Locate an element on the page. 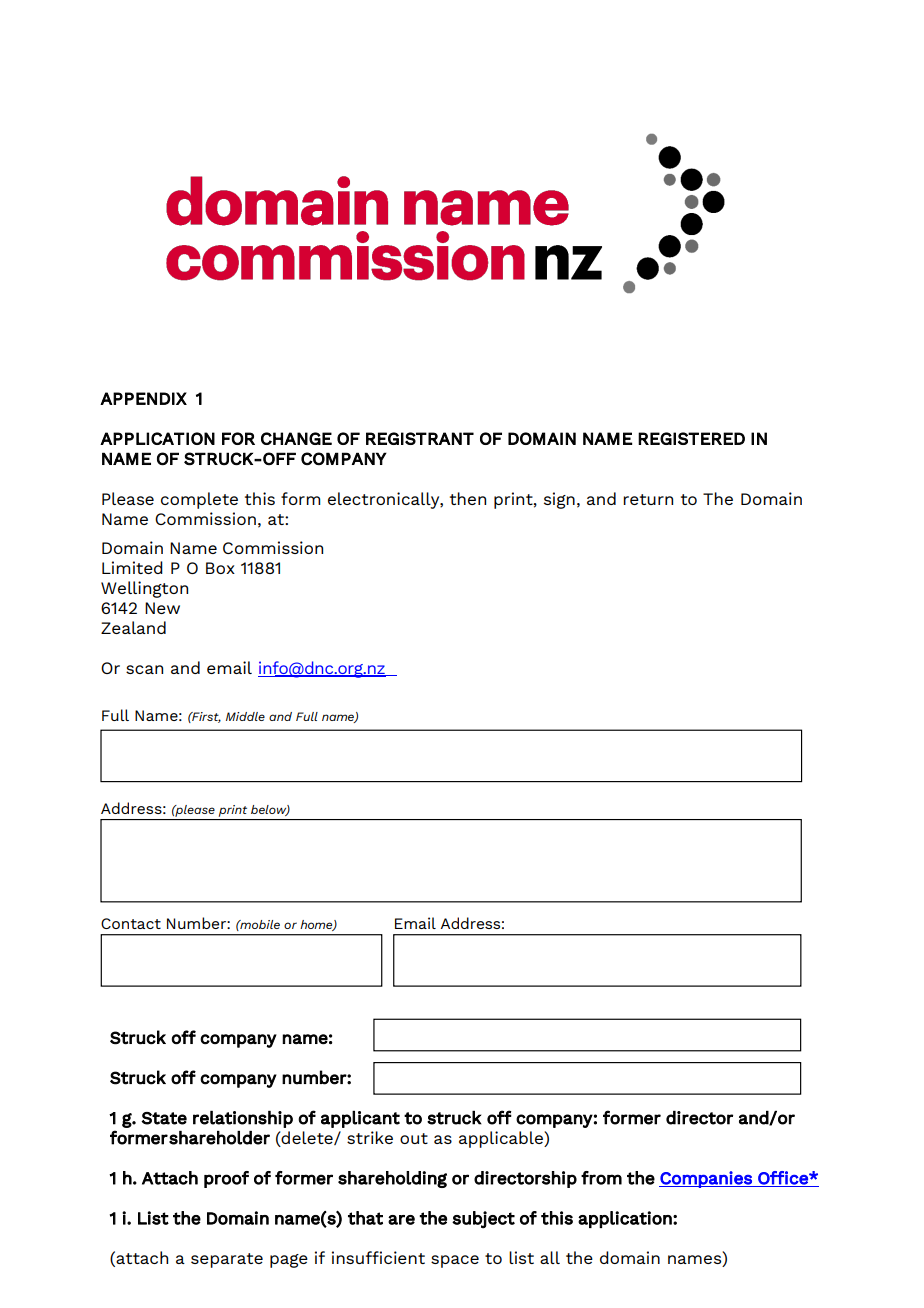  REGISTERED is located at coordinates (691, 438).
